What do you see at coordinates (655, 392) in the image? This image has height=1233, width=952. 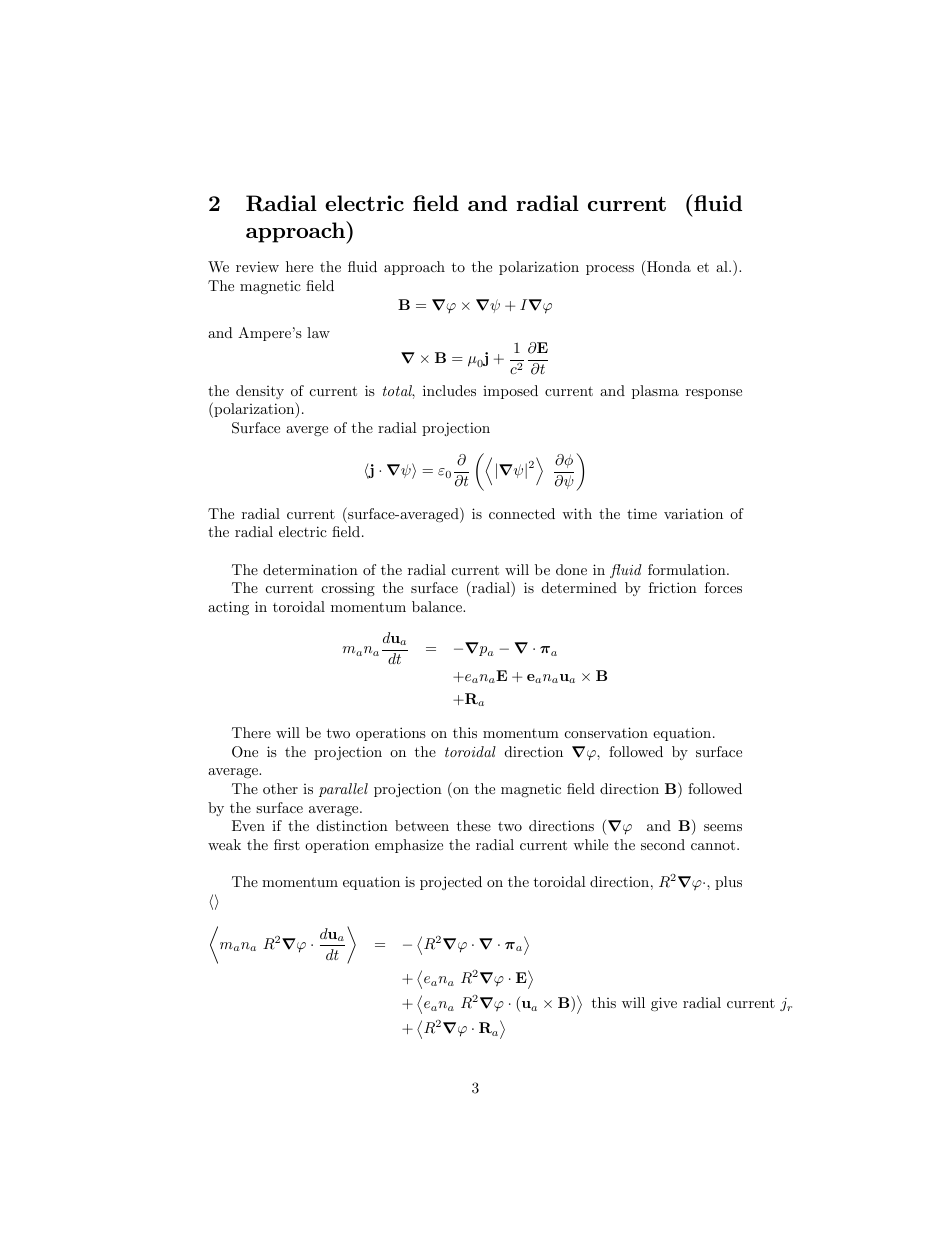 I see `plasma` at bounding box center [655, 392].
